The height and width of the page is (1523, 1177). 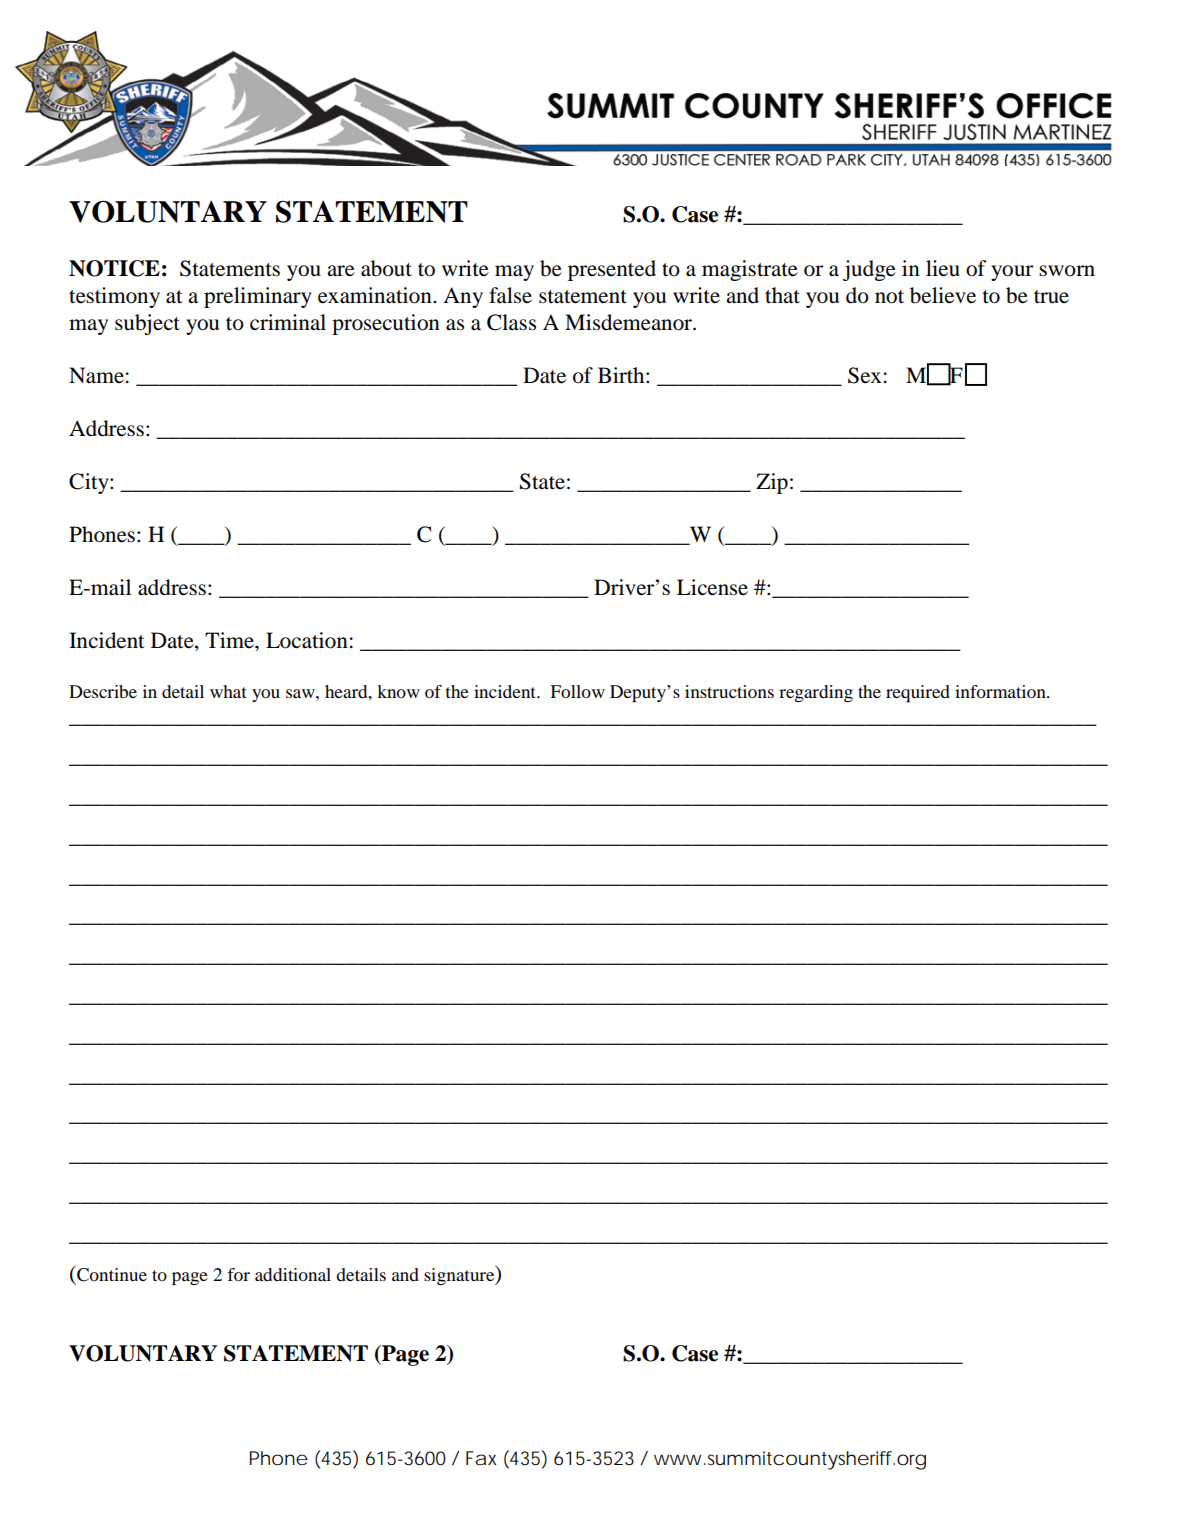 What do you see at coordinates (943, 295) in the page?
I see `believe` at bounding box center [943, 295].
